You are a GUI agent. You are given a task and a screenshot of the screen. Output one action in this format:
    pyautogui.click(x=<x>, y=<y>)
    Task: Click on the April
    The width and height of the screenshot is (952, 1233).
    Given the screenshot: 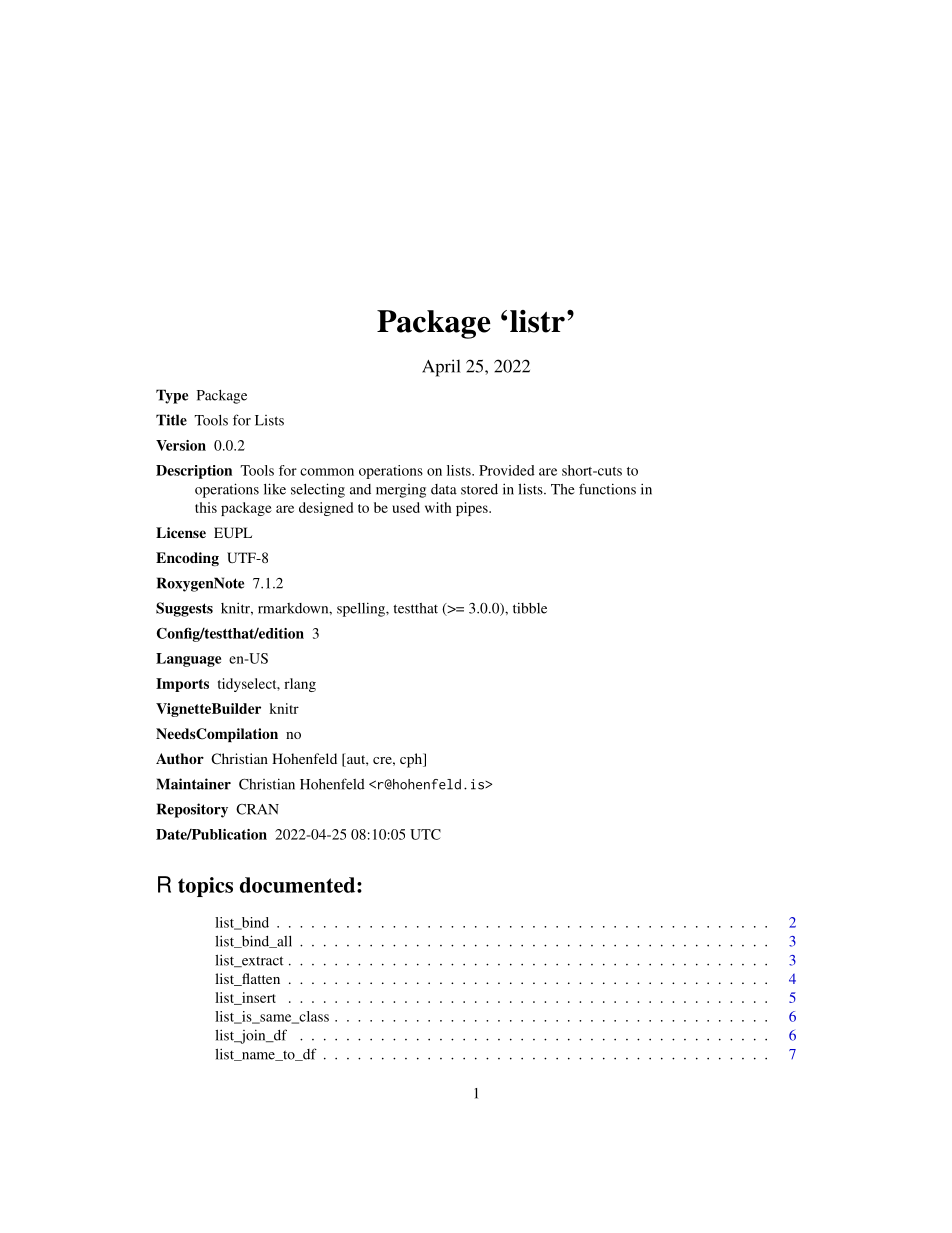 What is the action you would take?
    pyautogui.click(x=441, y=368)
